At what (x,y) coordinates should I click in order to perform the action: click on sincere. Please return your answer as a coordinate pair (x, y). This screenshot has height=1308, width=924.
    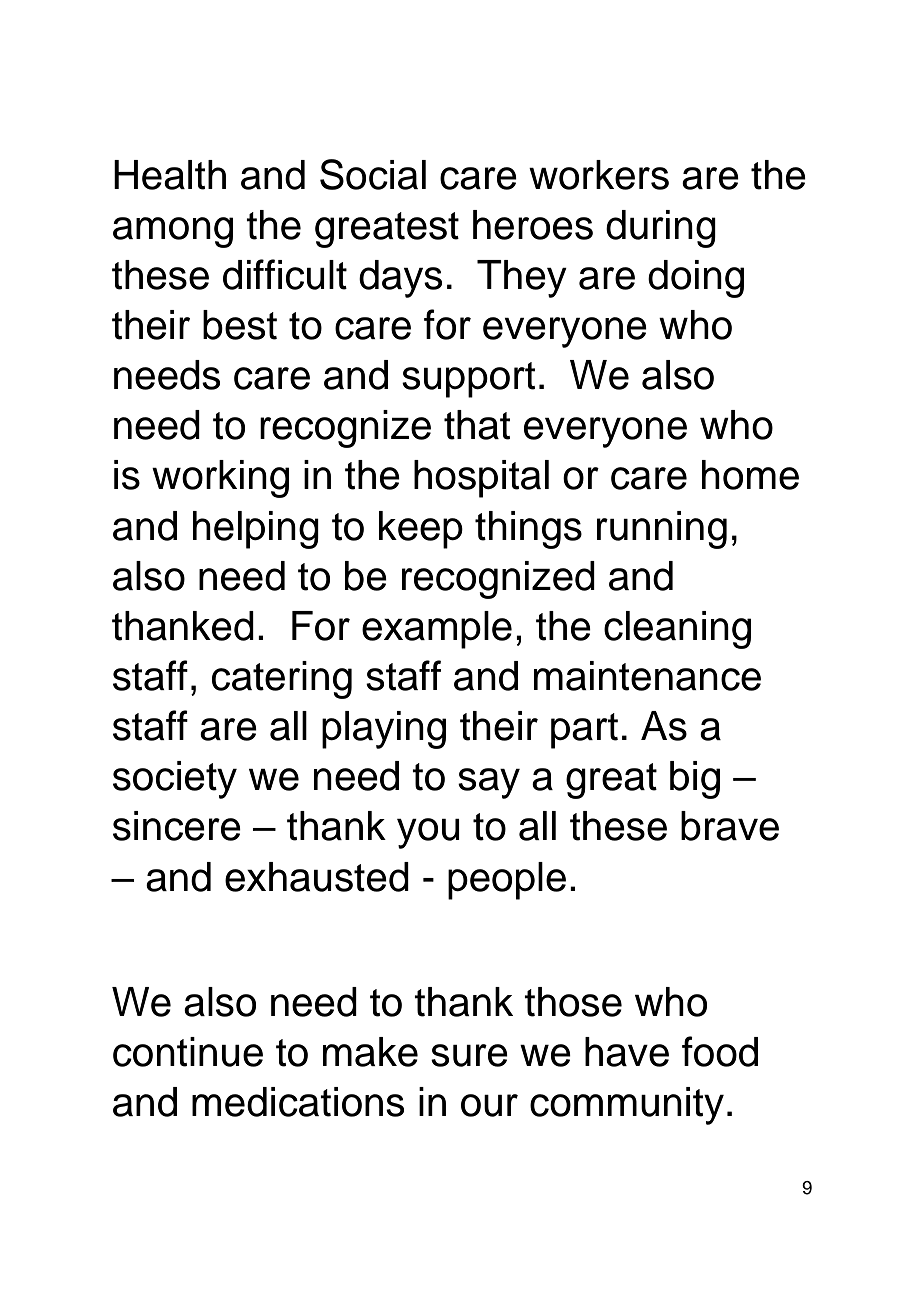
    Looking at the image, I should click on (177, 826).
